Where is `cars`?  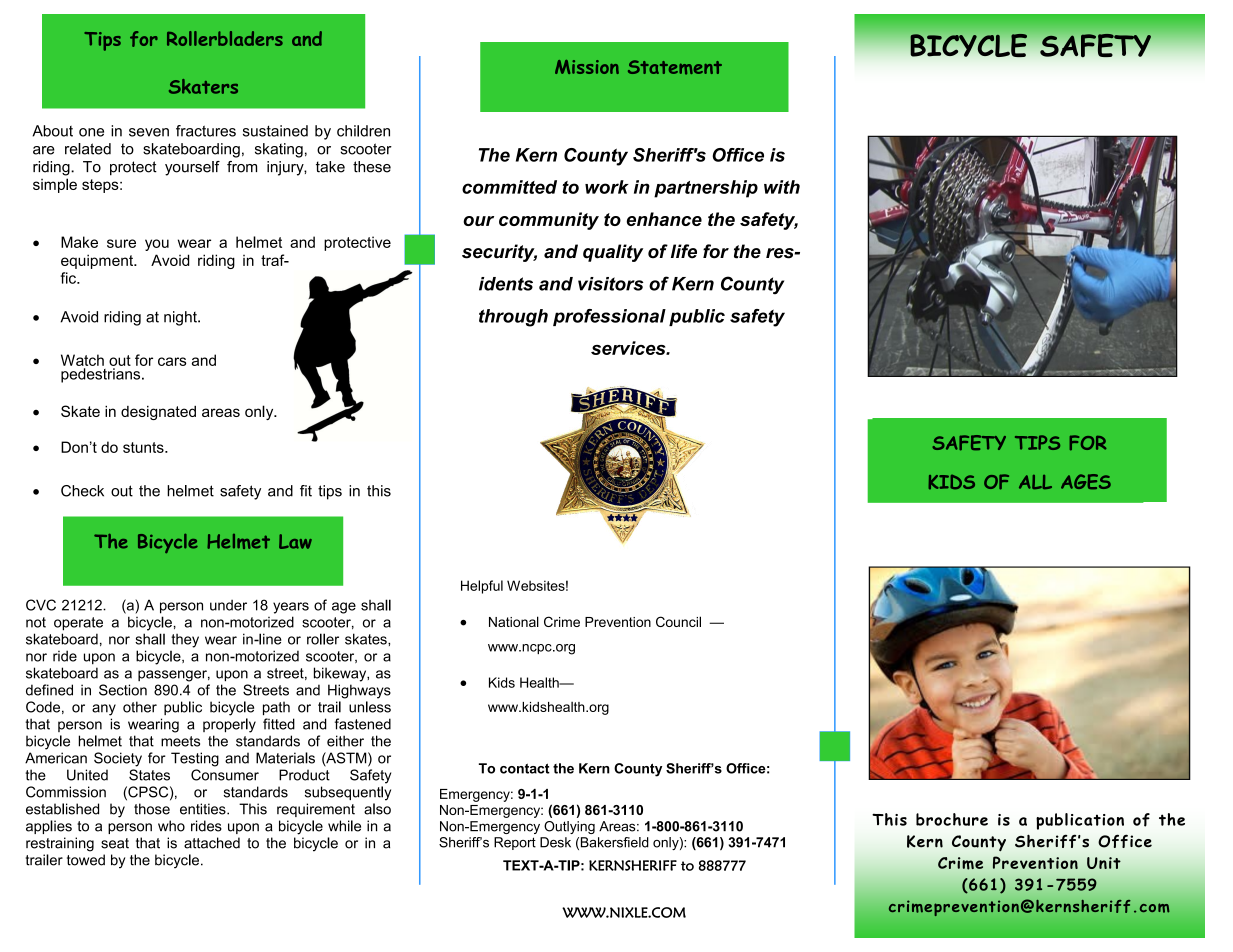
cars is located at coordinates (172, 361).
